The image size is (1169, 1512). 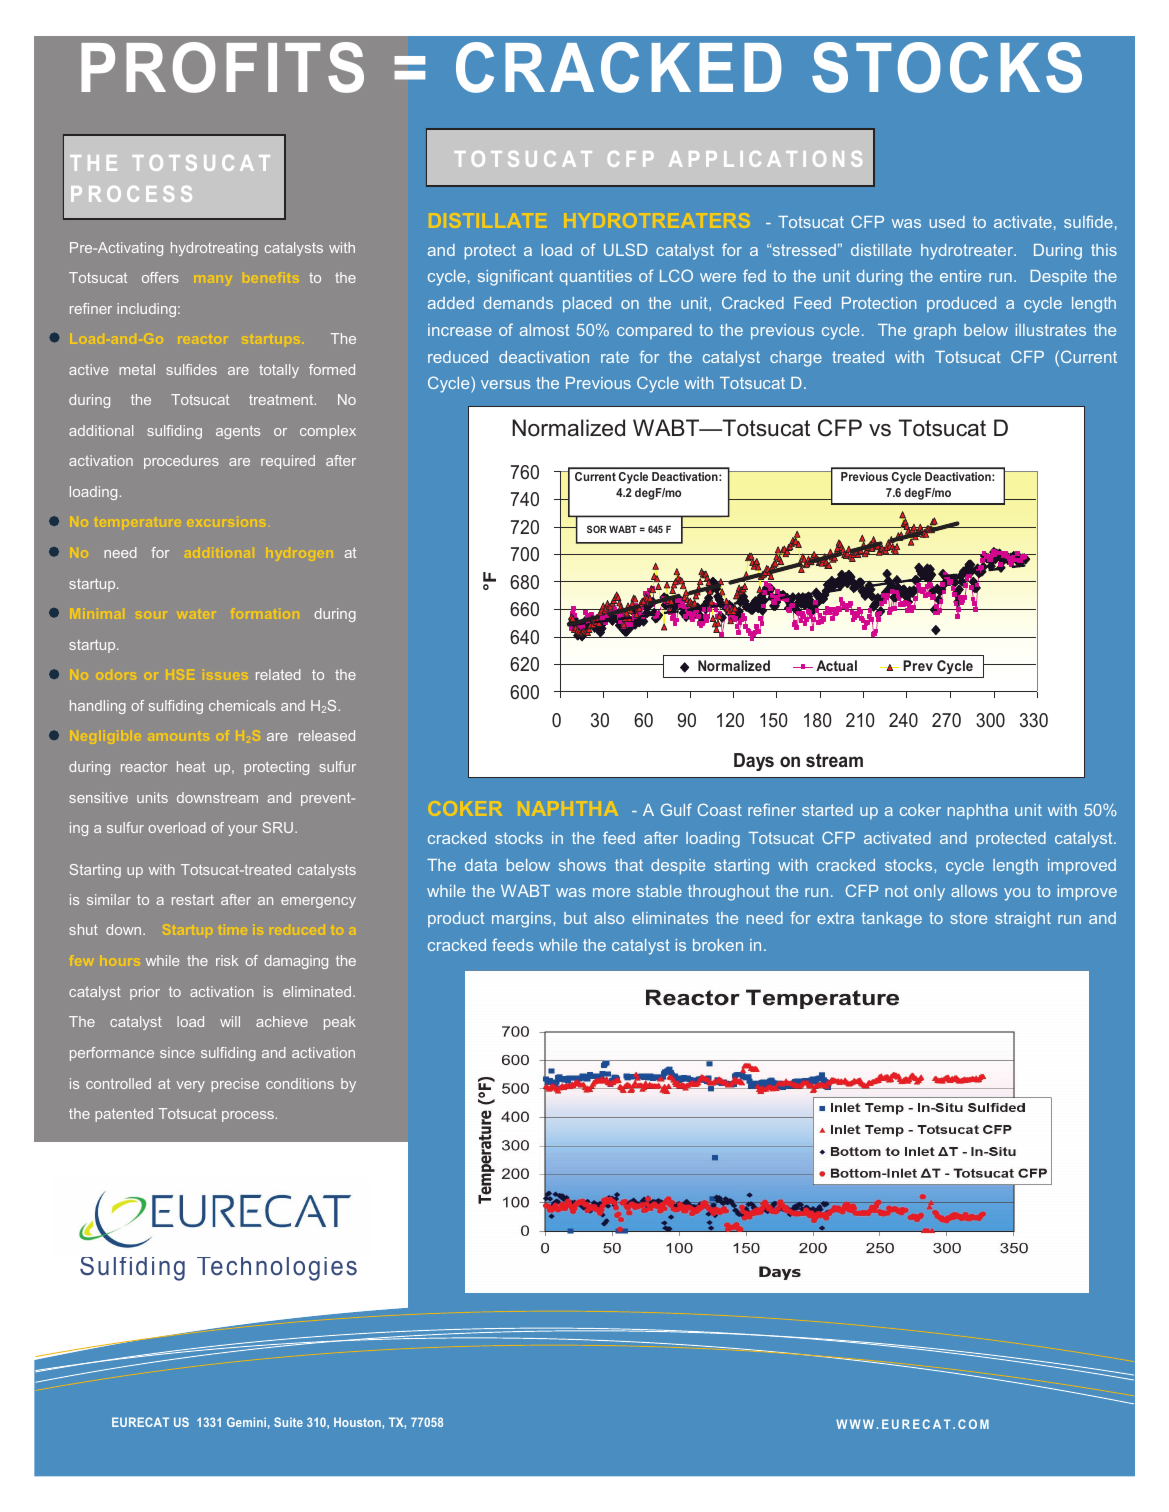 I want to click on heat, so click(x=191, y=766).
